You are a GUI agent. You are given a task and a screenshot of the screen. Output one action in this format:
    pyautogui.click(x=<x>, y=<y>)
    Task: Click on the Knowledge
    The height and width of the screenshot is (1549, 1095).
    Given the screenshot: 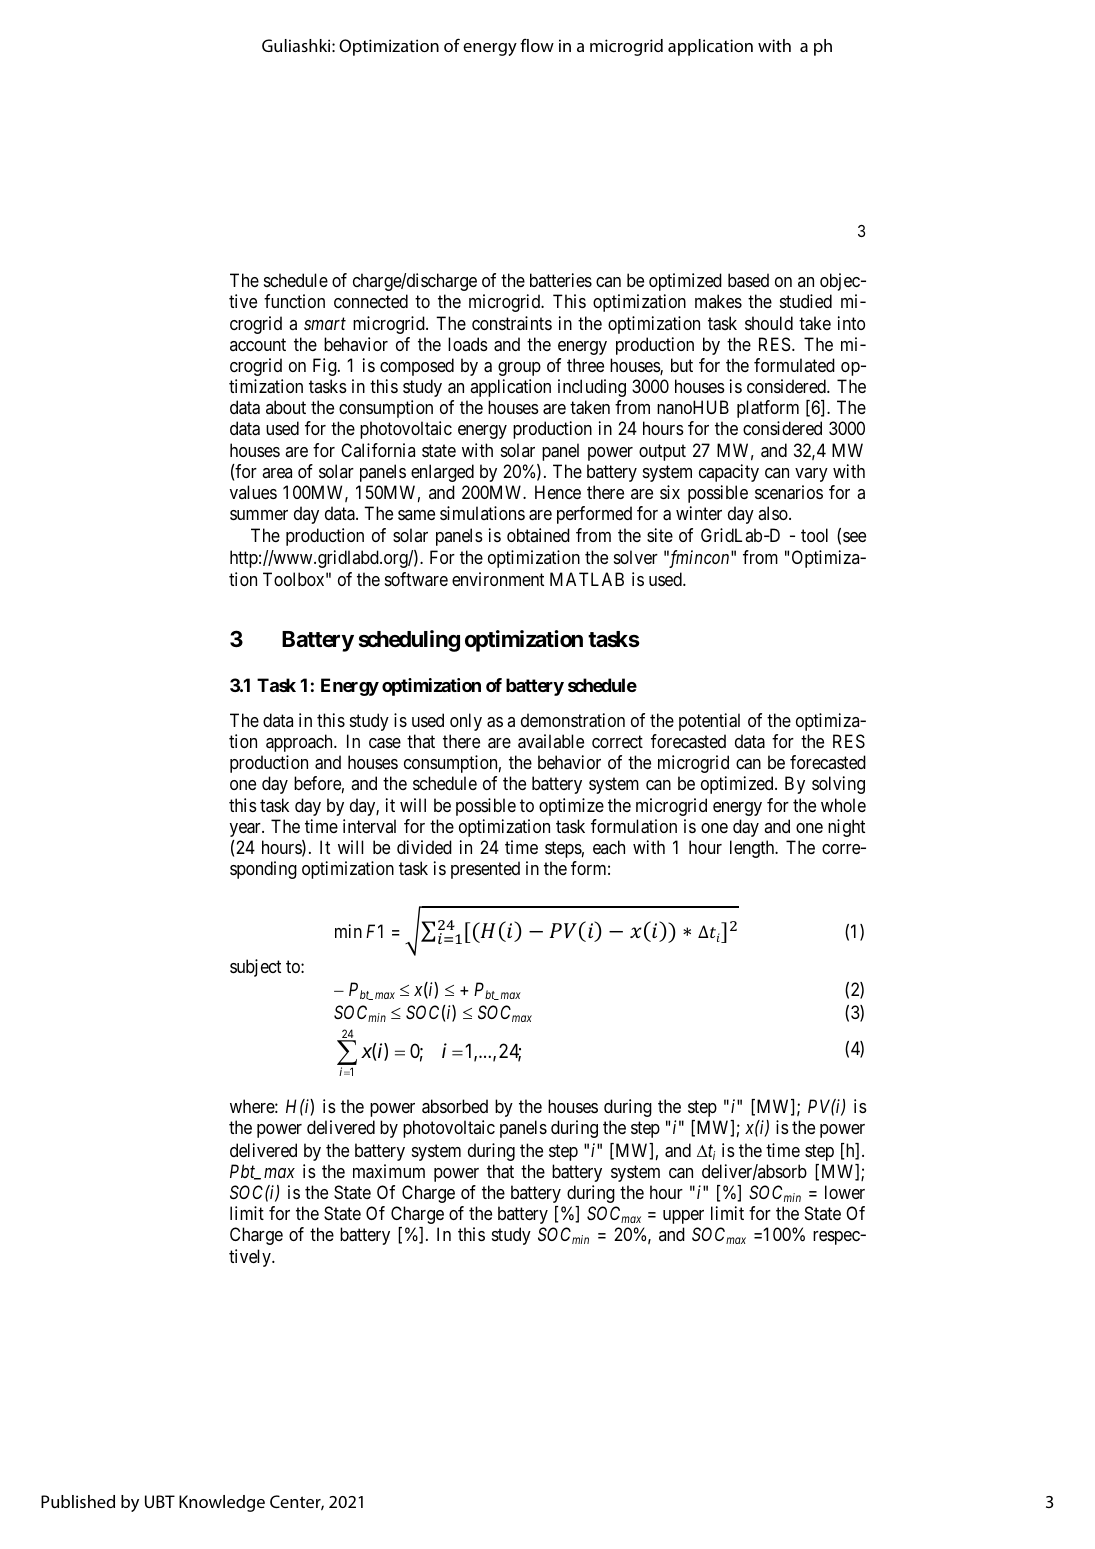 What is the action you would take?
    pyautogui.click(x=222, y=1503)
